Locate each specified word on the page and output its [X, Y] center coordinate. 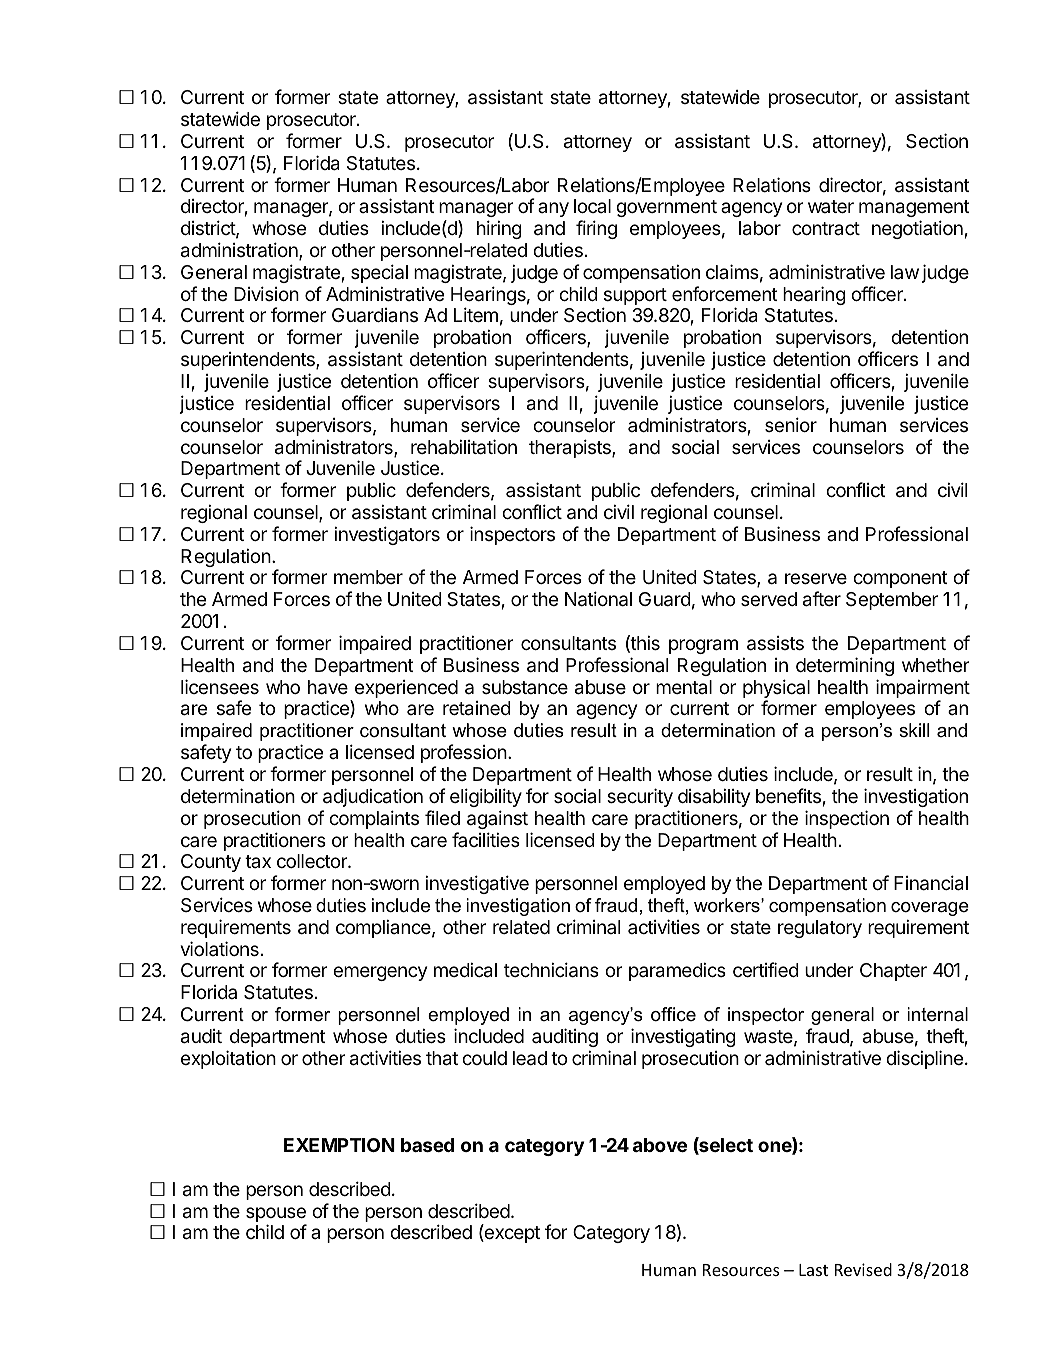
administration [240, 251]
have [328, 687]
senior [791, 424]
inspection [847, 819]
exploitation [228, 1059]
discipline [924, 1059]
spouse [276, 1216]
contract [826, 228]
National [598, 599]
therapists [571, 448]
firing [596, 229]
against [497, 819]
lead [530, 1058]
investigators [387, 535]
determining [845, 666]
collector [313, 861]
